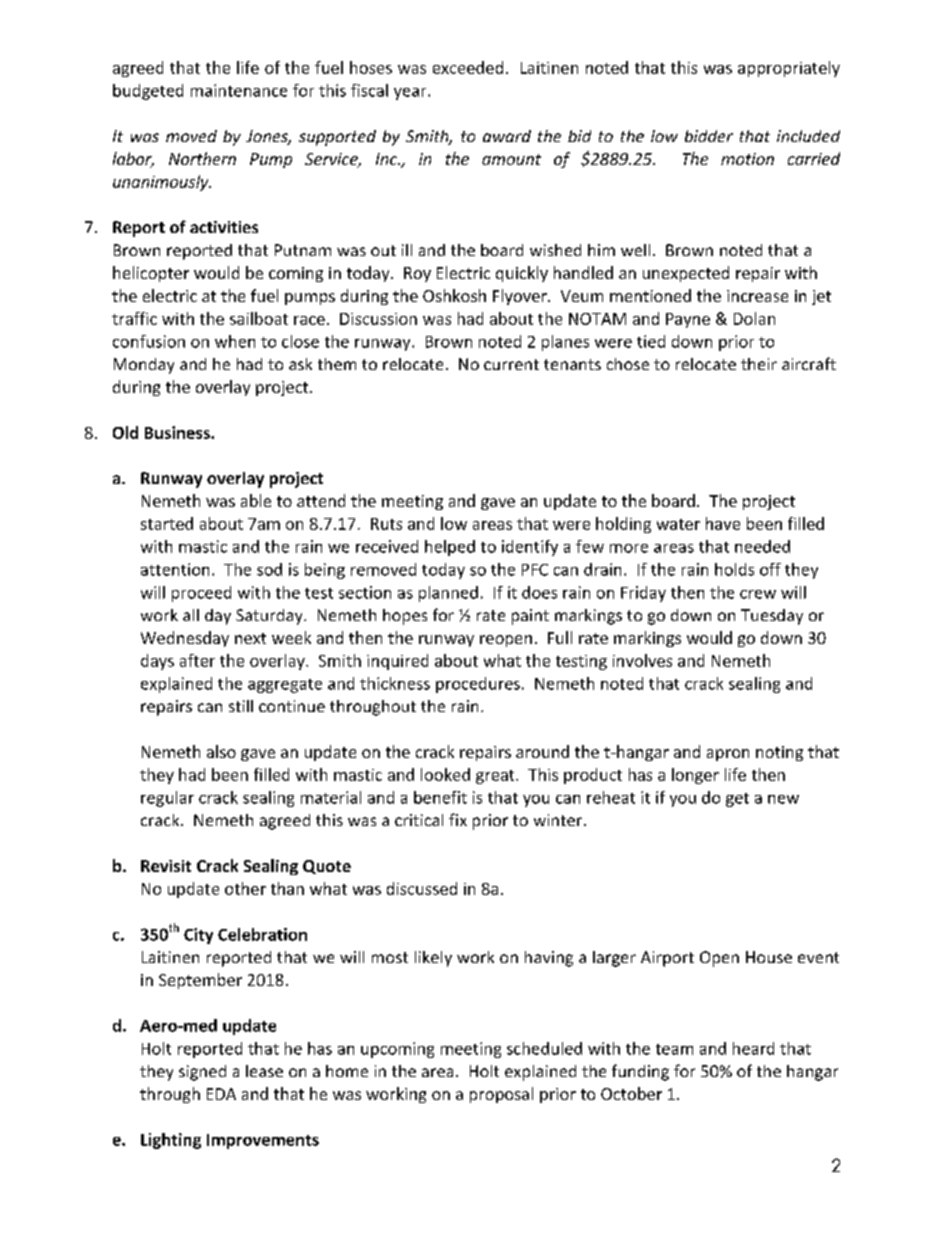  Describe the element at coordinates (239, 90) in the document. I see `maintenance` at that location.
